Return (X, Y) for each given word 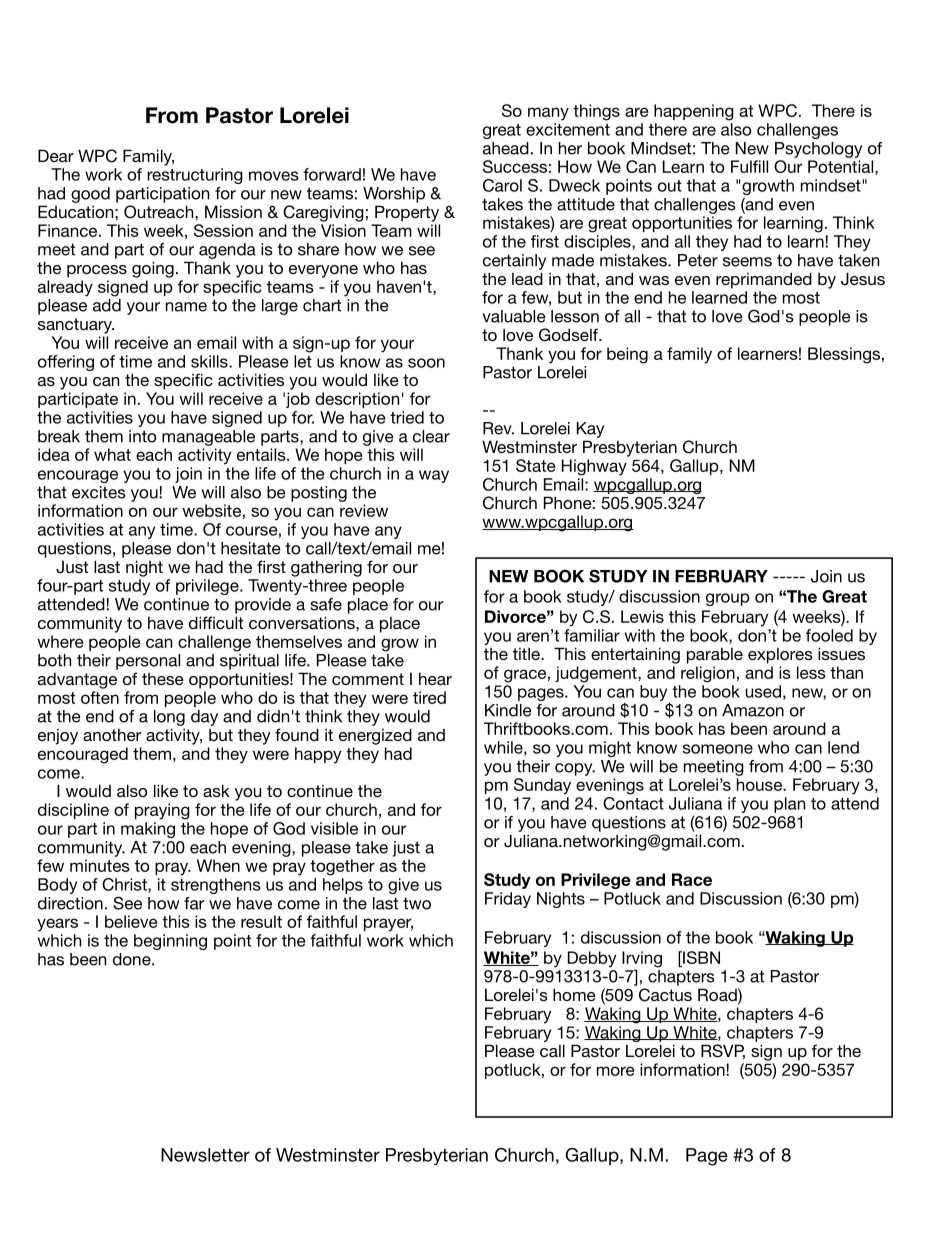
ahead (506, 148)
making (148, 830)
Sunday (542, 786)
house (760, 784)
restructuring (195, 176)
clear (431, 436)
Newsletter (205, 1155)
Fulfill (749, 166)
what (112, 454)
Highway (594, 467)
